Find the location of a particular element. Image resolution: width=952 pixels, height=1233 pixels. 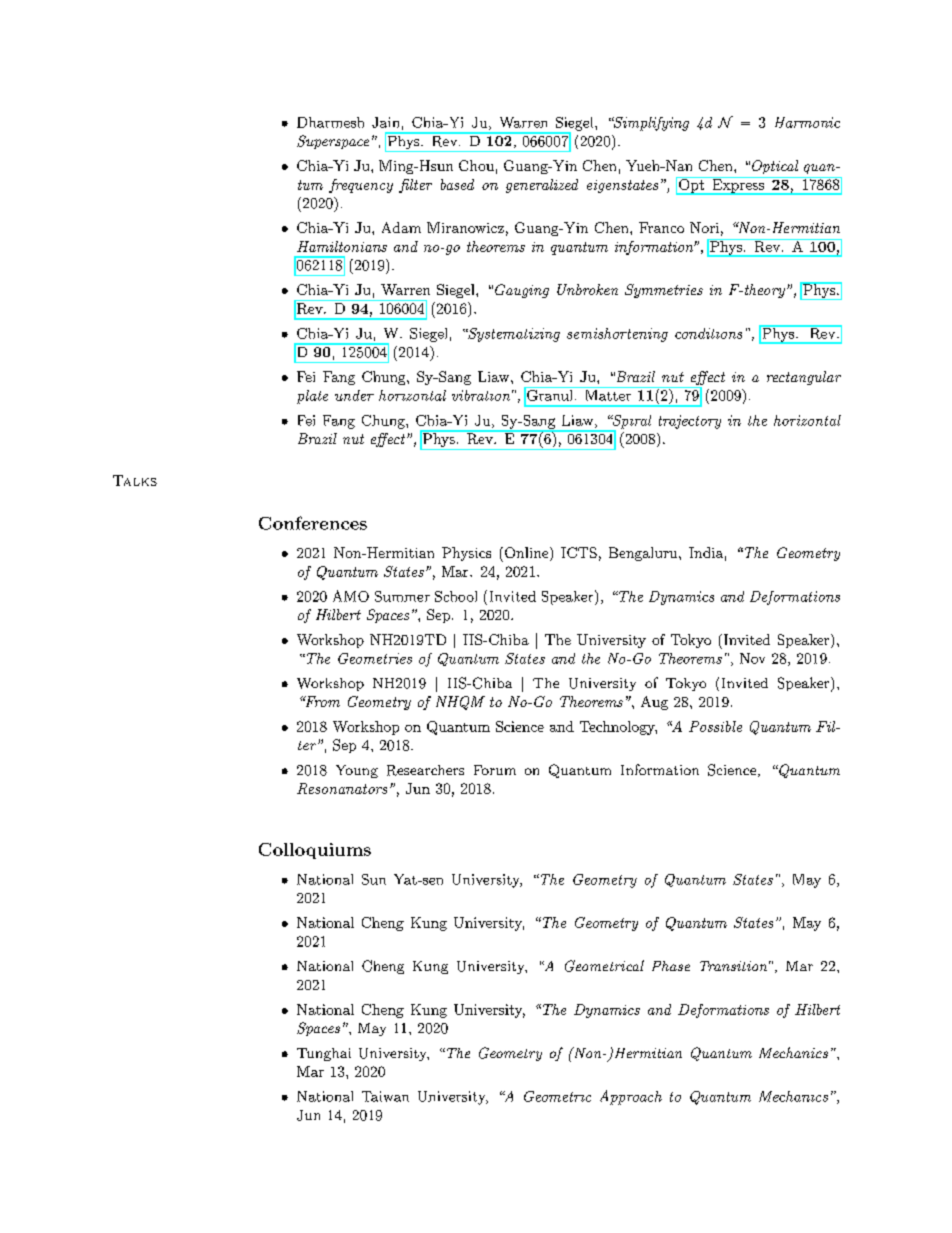

Nov is located at coordinates (752, 658).
